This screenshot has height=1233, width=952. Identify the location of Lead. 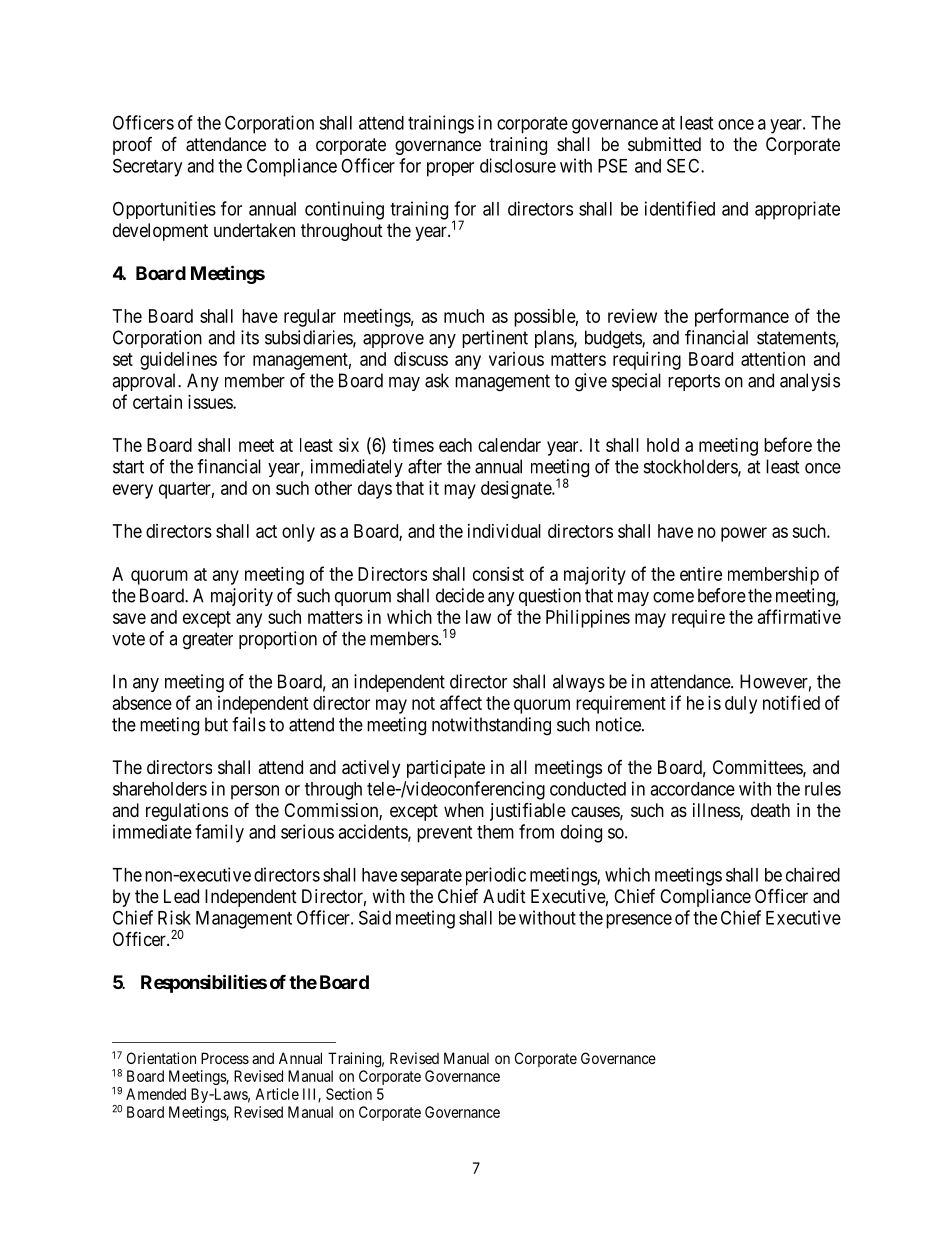
(181, 896).
